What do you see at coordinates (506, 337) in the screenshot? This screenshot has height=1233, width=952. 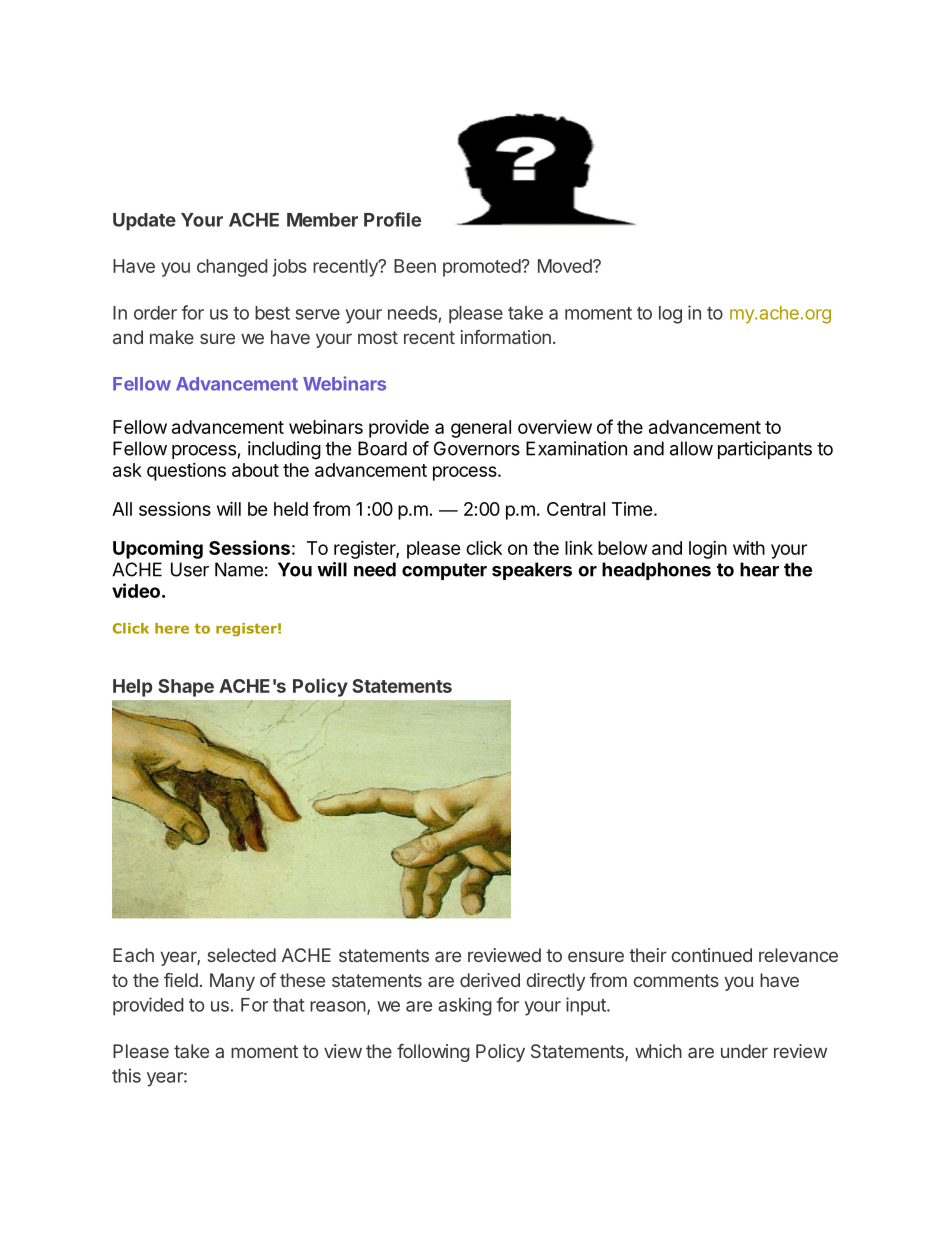 I see `information` at bounding box center [506, 337].
